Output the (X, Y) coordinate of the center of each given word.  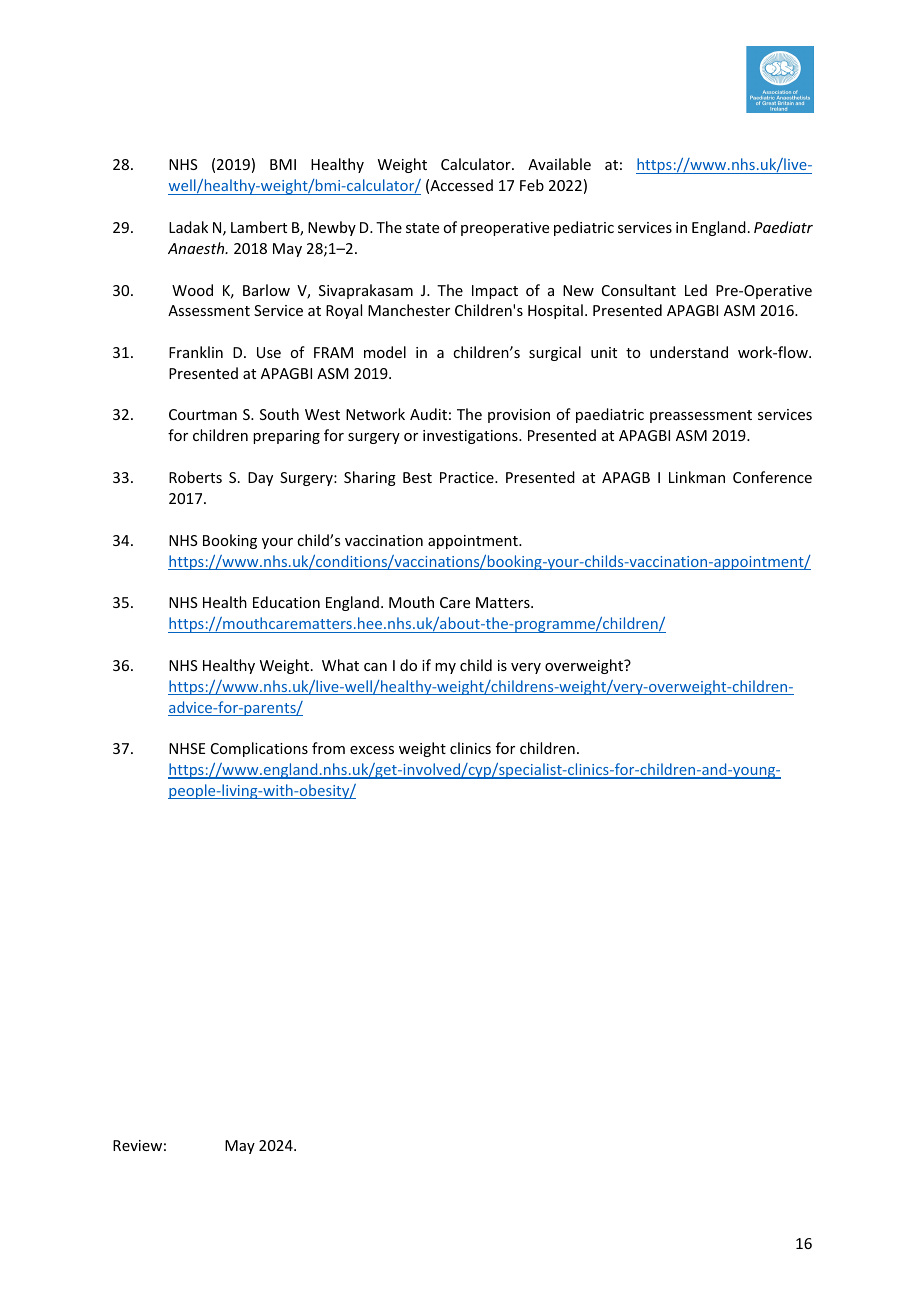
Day (260, 479)
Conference (772, 477)
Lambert (259, 227)
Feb (532, 185)
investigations (471, 437)
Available (559, 164)
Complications (259, 749)
